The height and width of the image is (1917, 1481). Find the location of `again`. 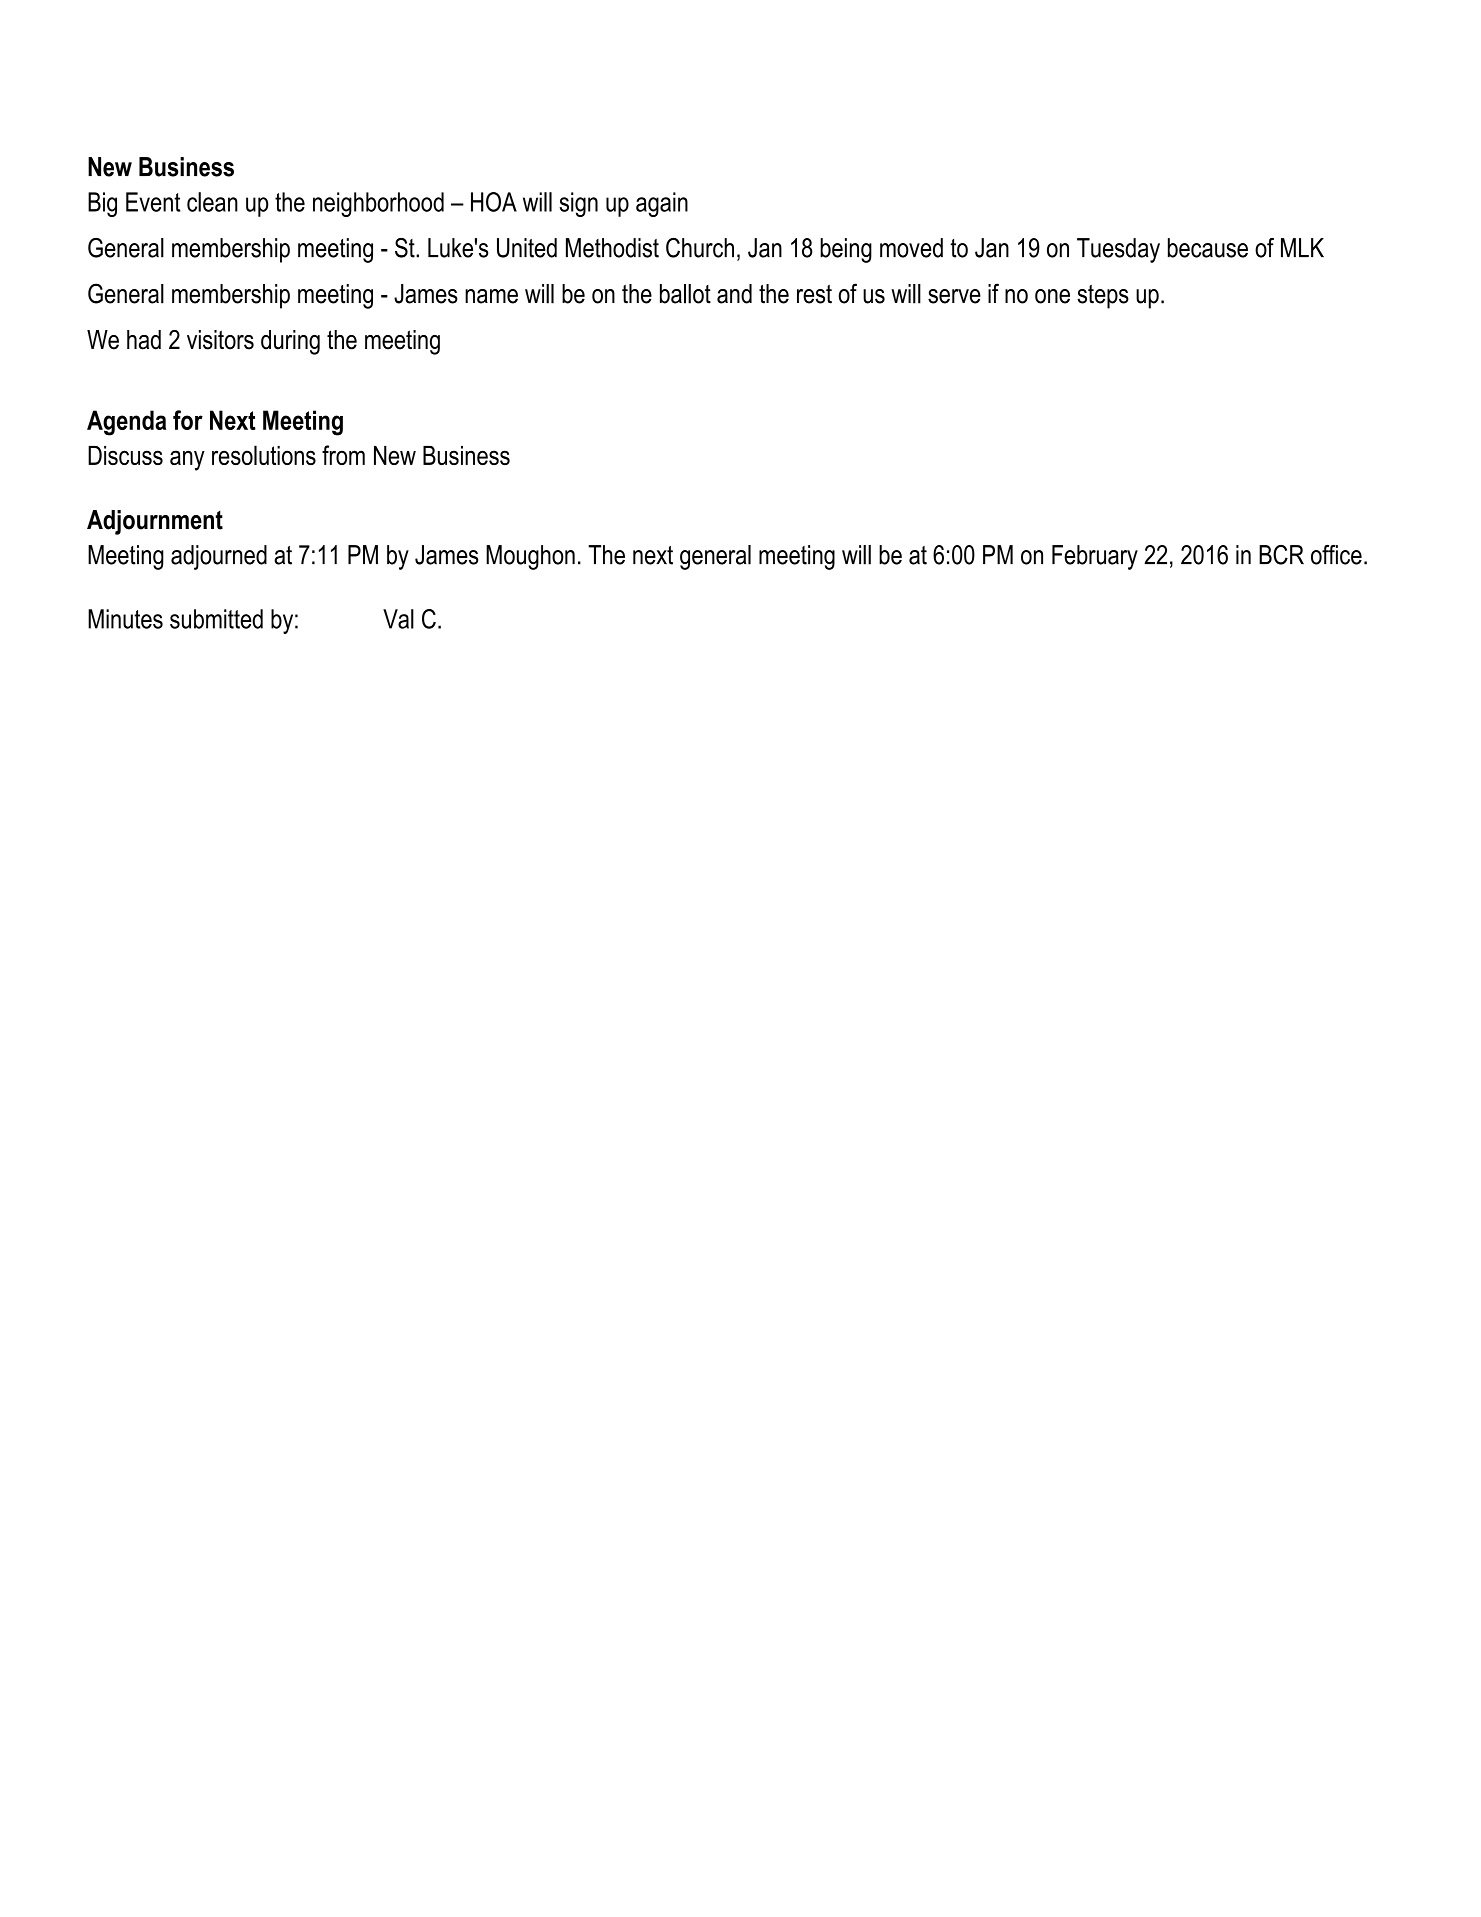

again is located at coordinates (662, 204).
